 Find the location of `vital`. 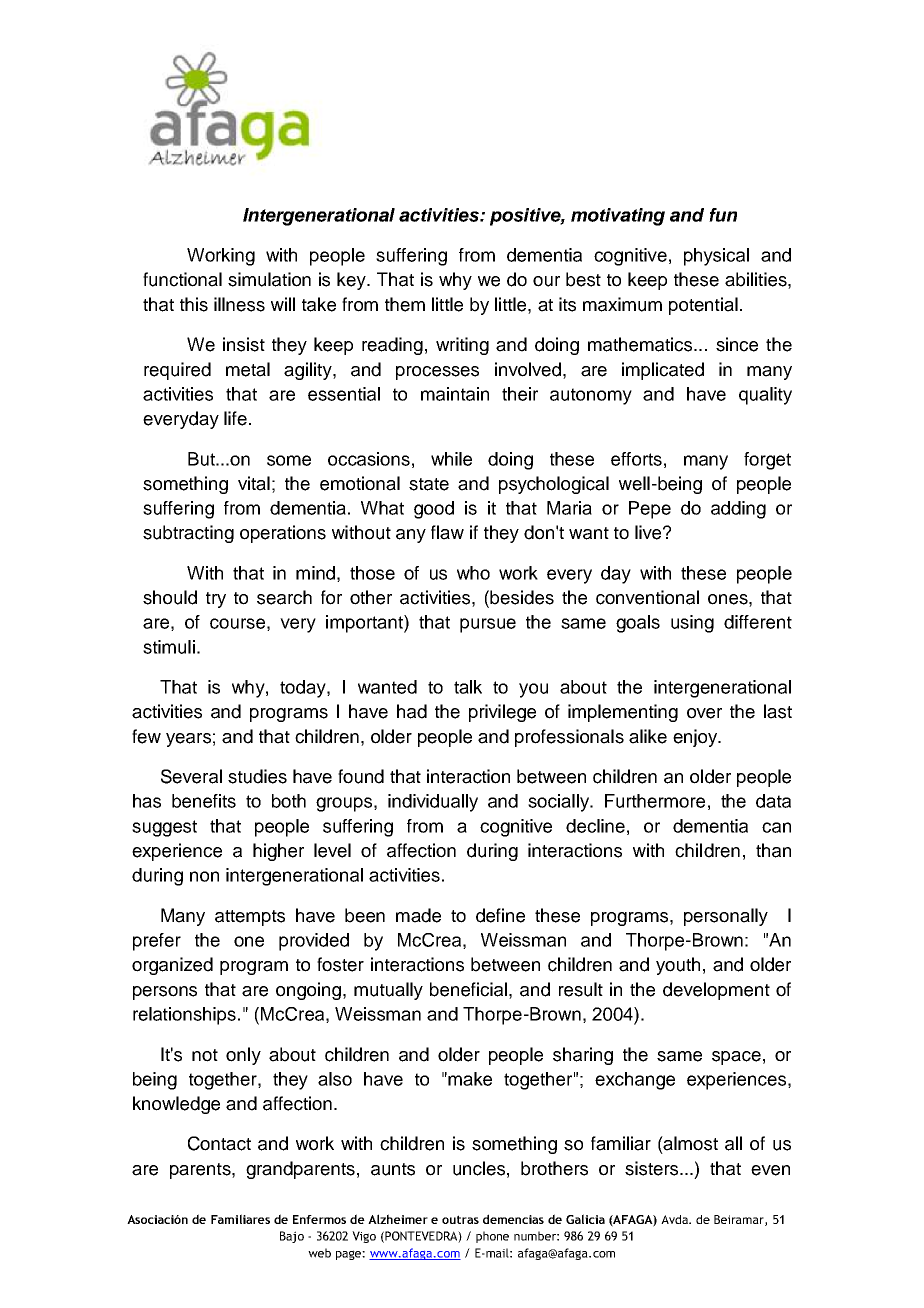

vital is located at coordinates (254, 483).
